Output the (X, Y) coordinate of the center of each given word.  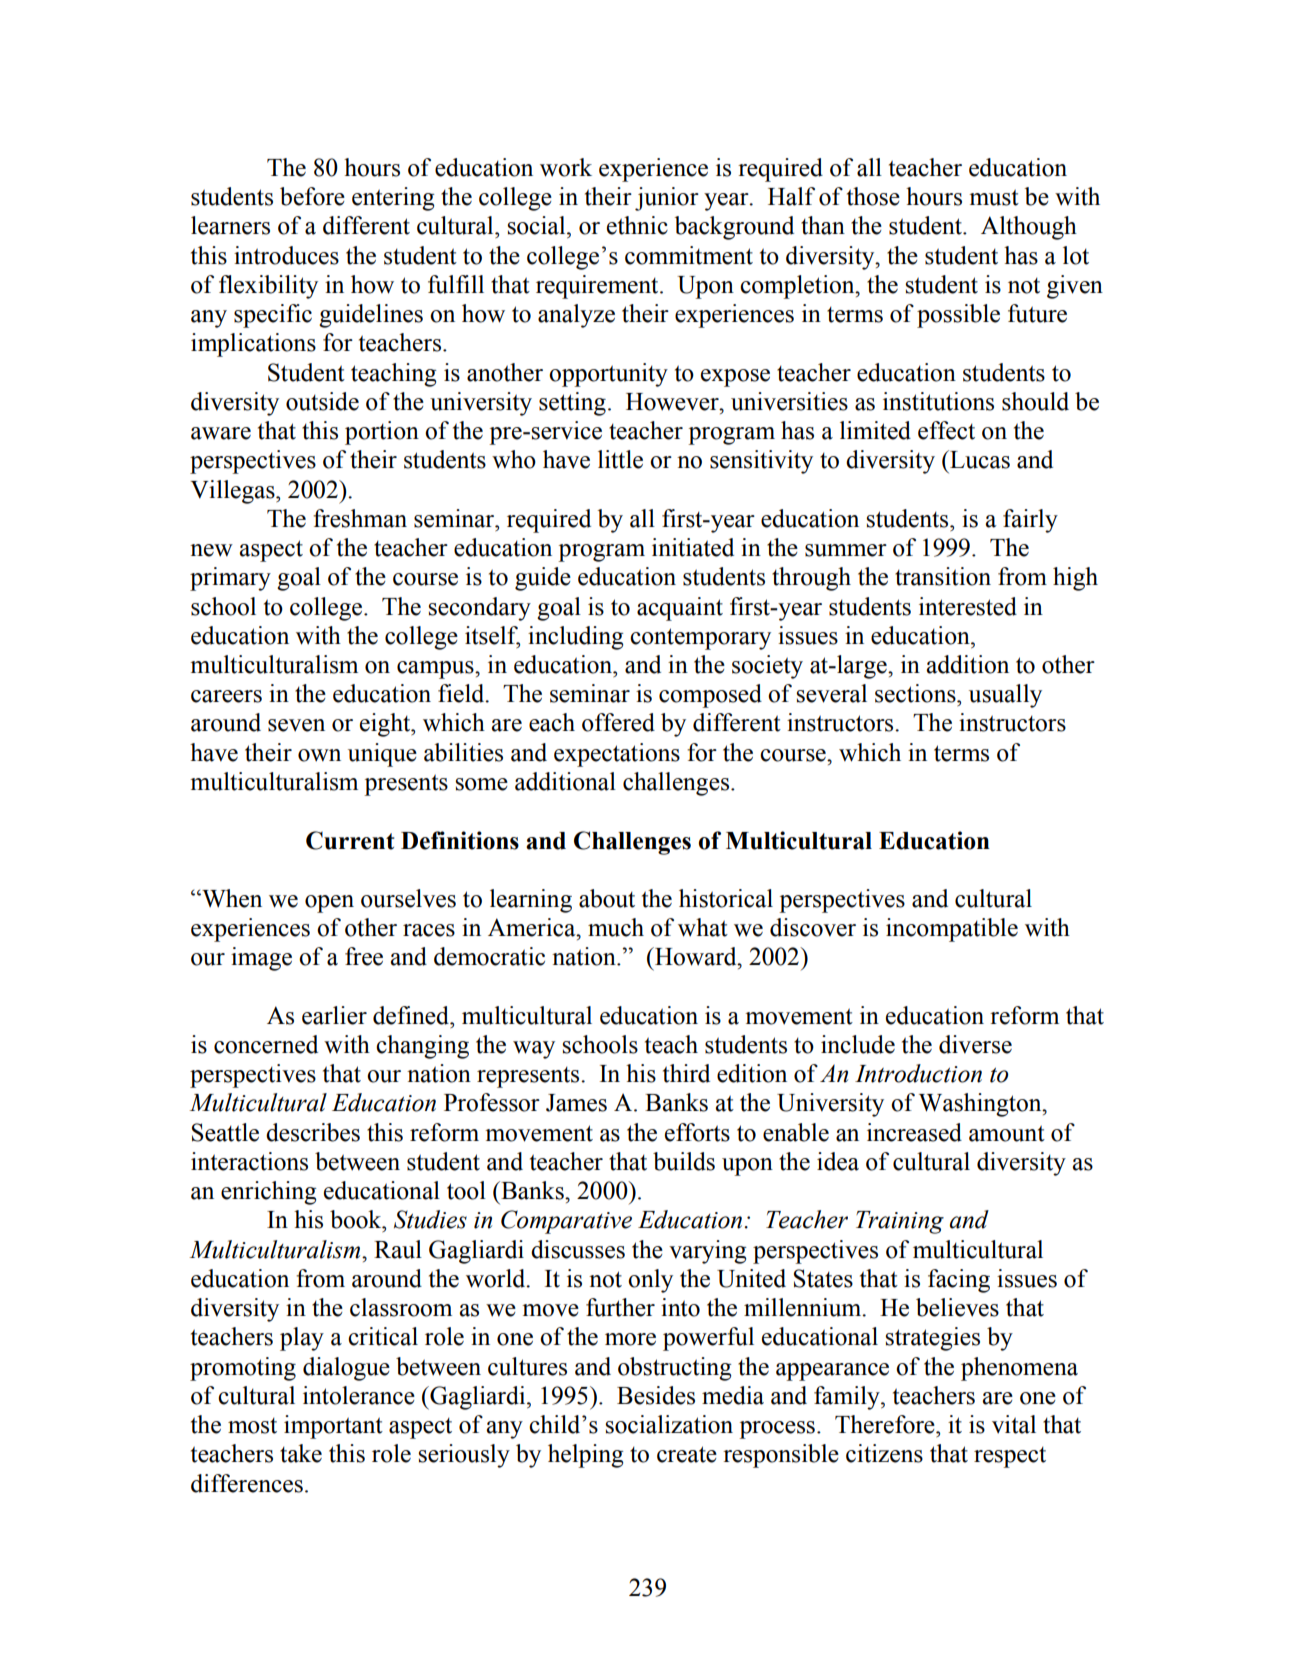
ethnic (637, 225)
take (301, 1453)
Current (350, 840)
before (312, 196)
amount (1007, 1134)
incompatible (952, 930)
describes (313, 1132)
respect (1010, 1457)
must (994, 198)
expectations (617, 755)
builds (684, 1161)
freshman (360, 518)
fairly (1030, 521)
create (687, 1454)
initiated (693, 547)
